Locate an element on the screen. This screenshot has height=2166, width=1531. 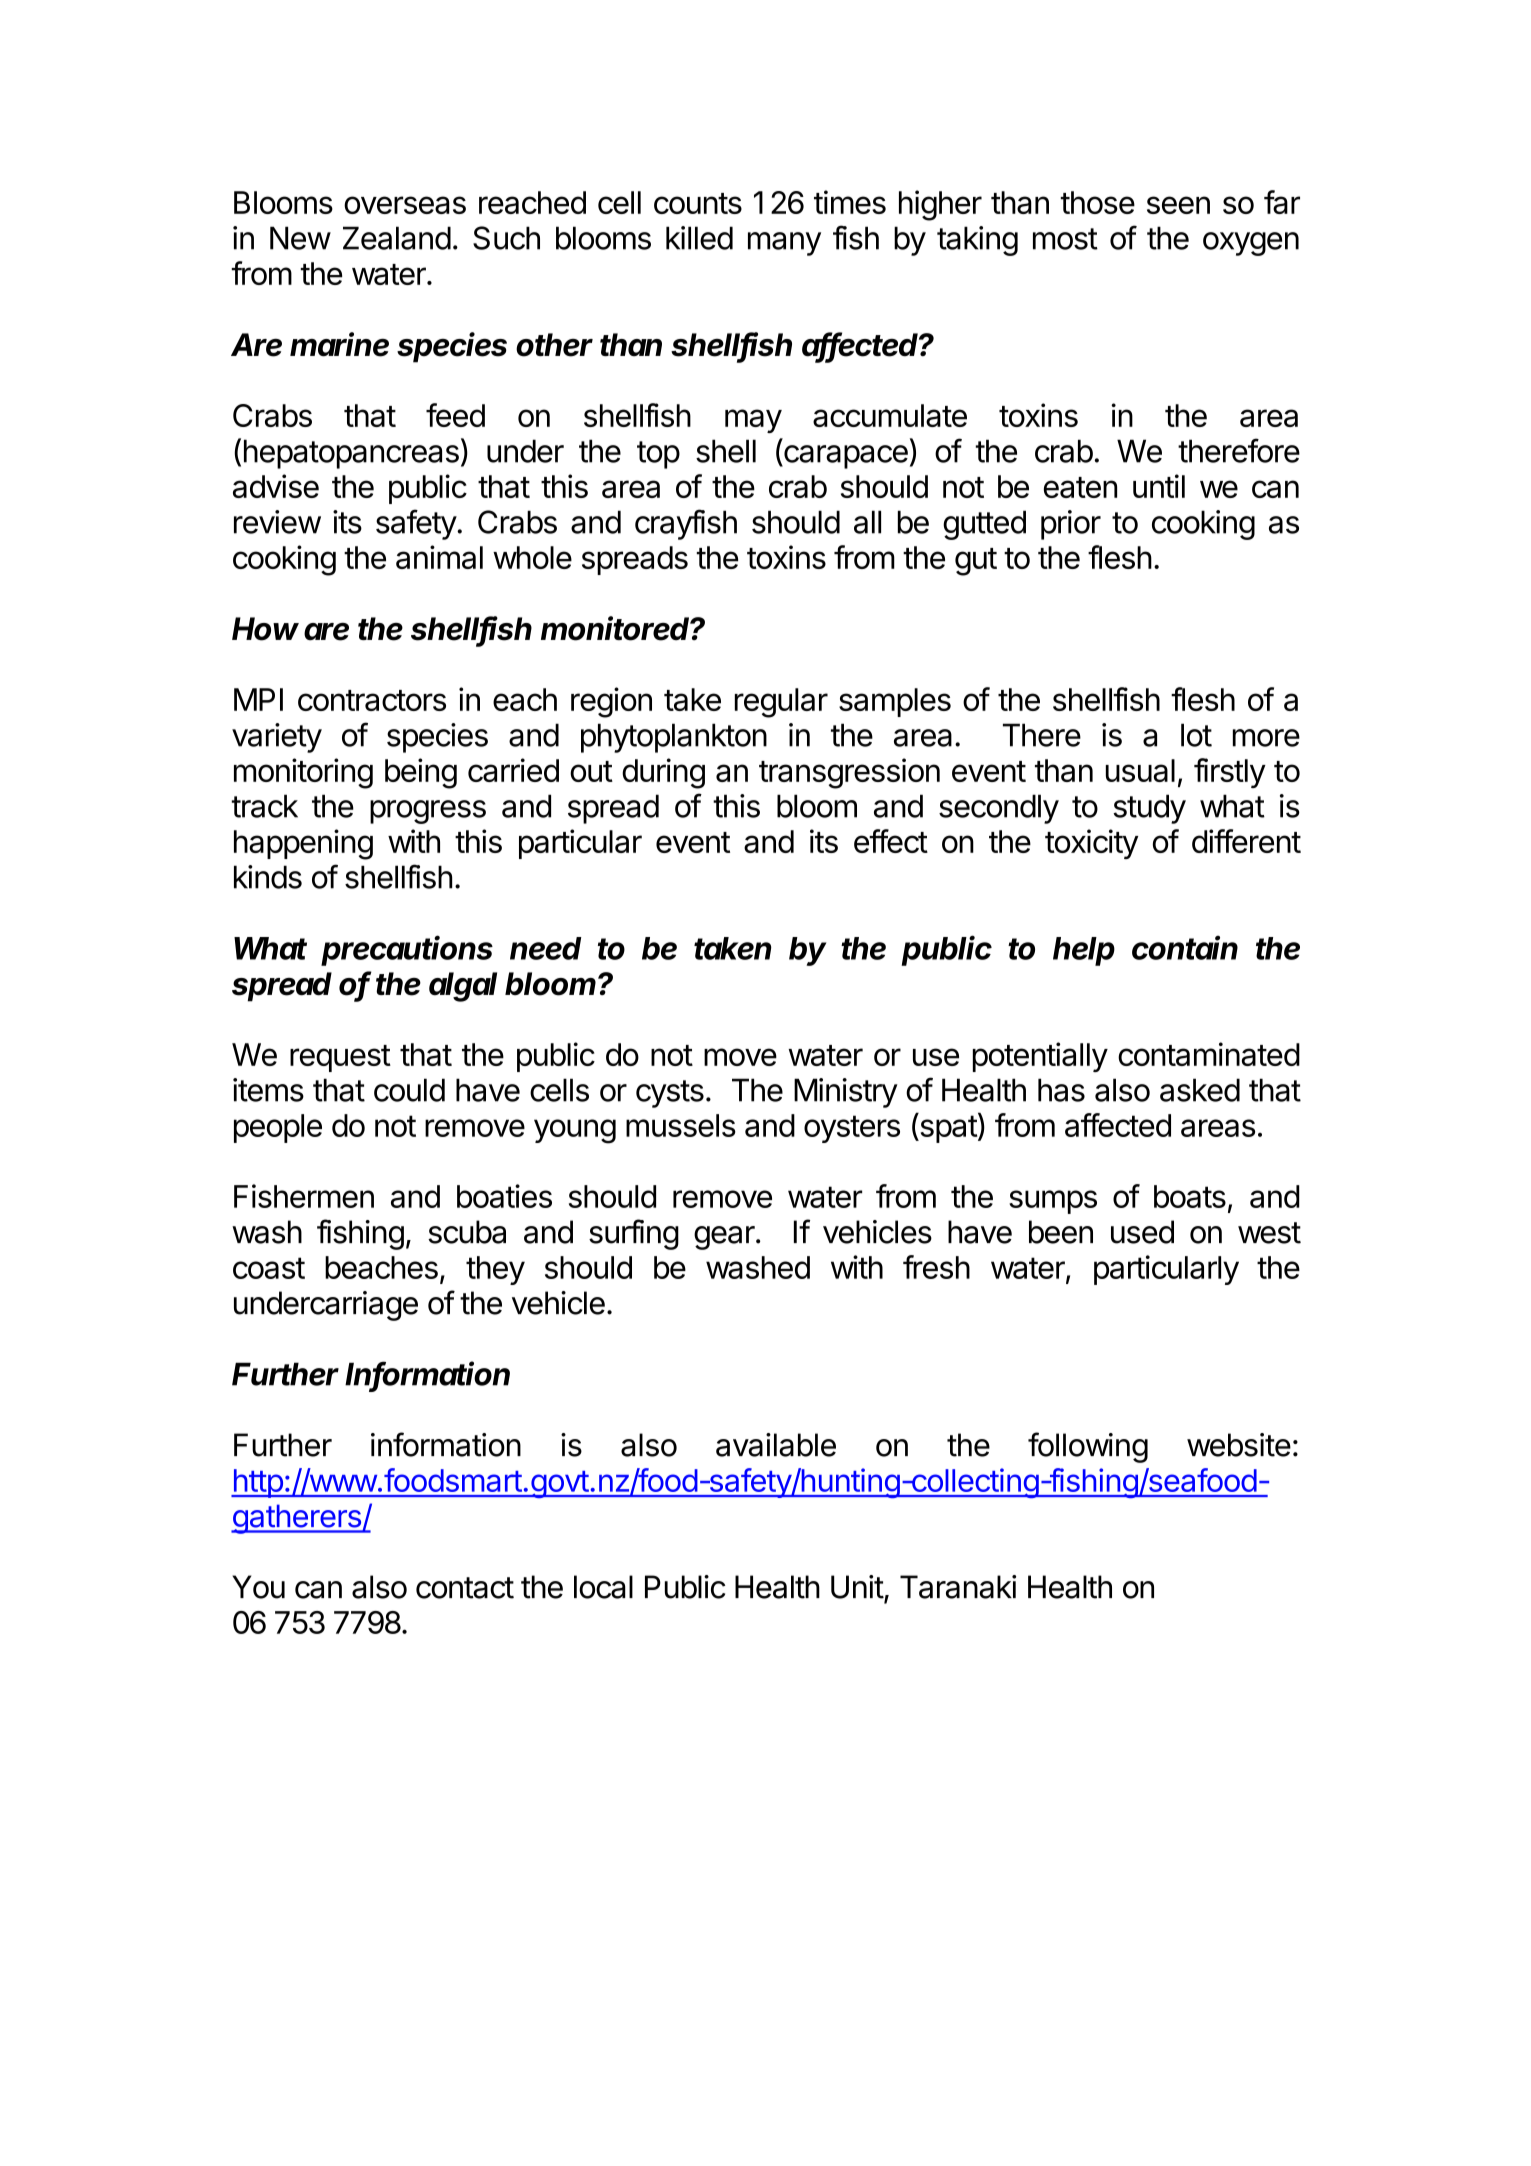
precautions is located at coordinates (407, 950).
